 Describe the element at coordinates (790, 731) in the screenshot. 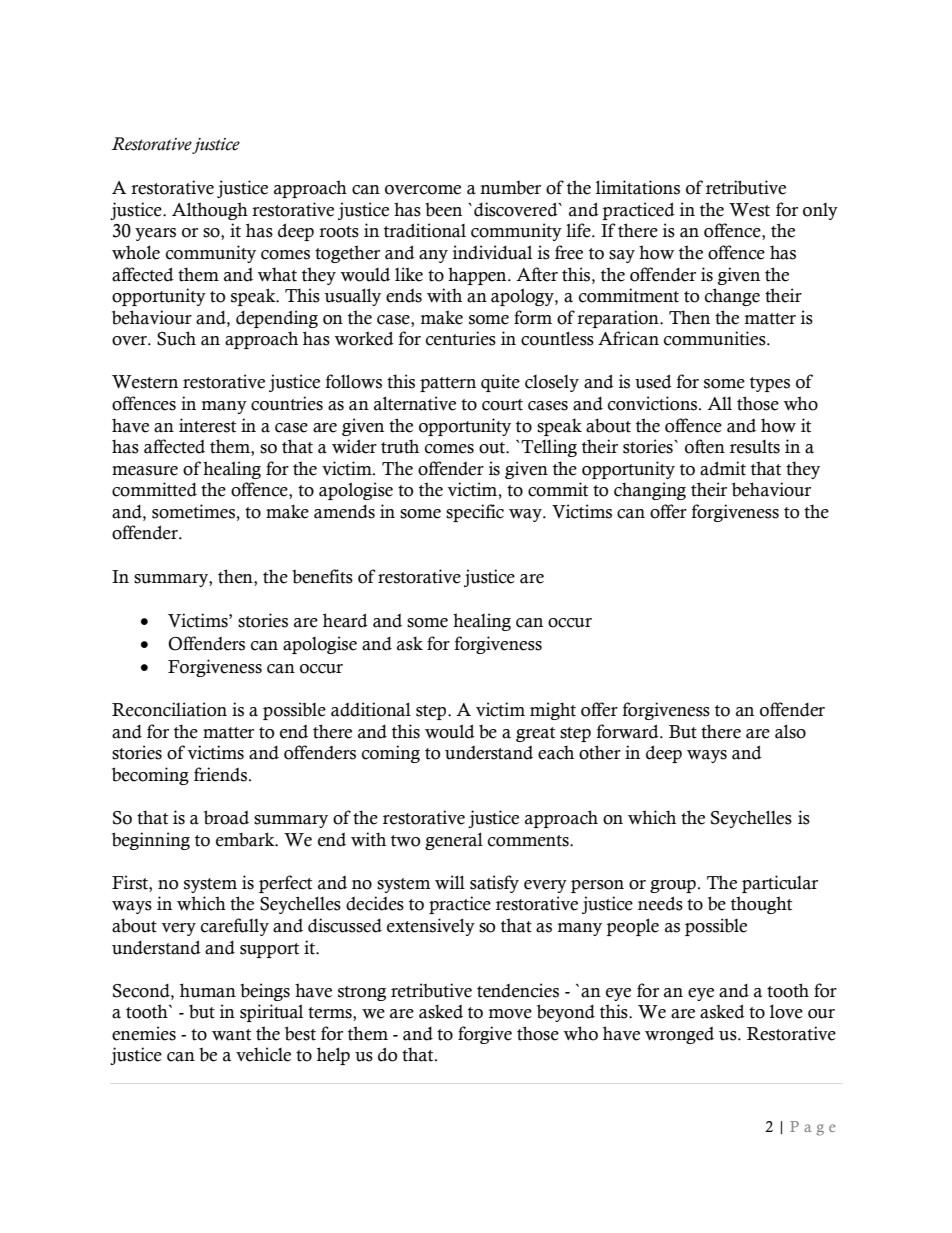

I see `also` at that location.
